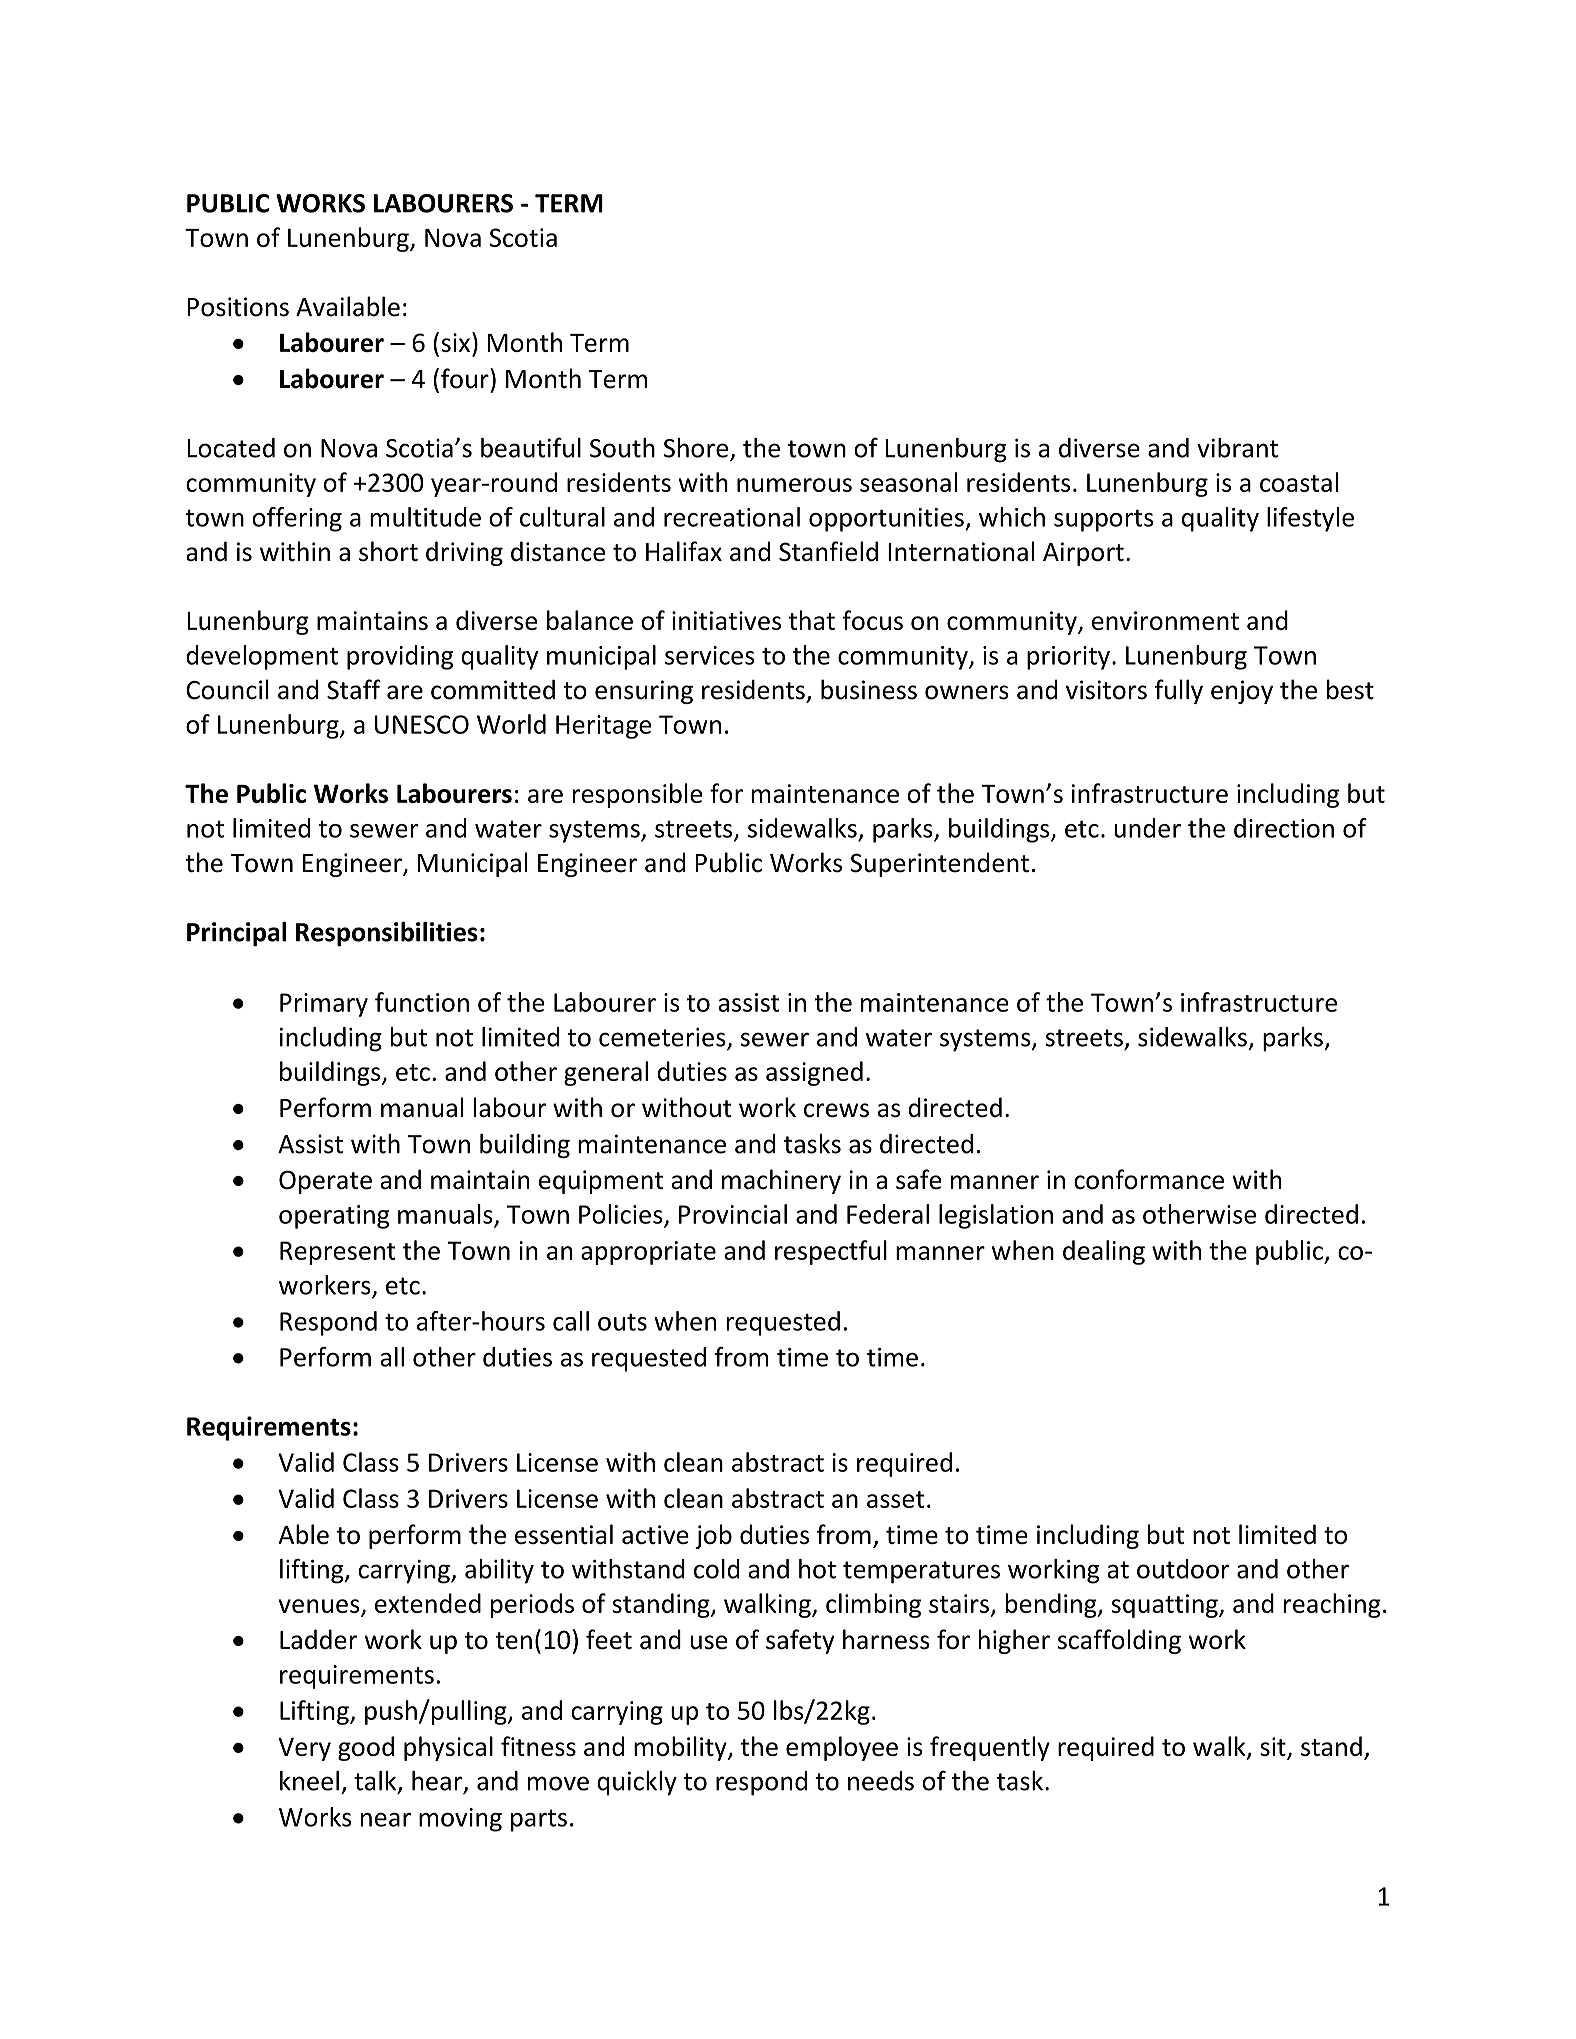  What do you see at coordinates (324, 1005) in the screenshot?
I see `Primary` at bounding box center [324, 1005].
